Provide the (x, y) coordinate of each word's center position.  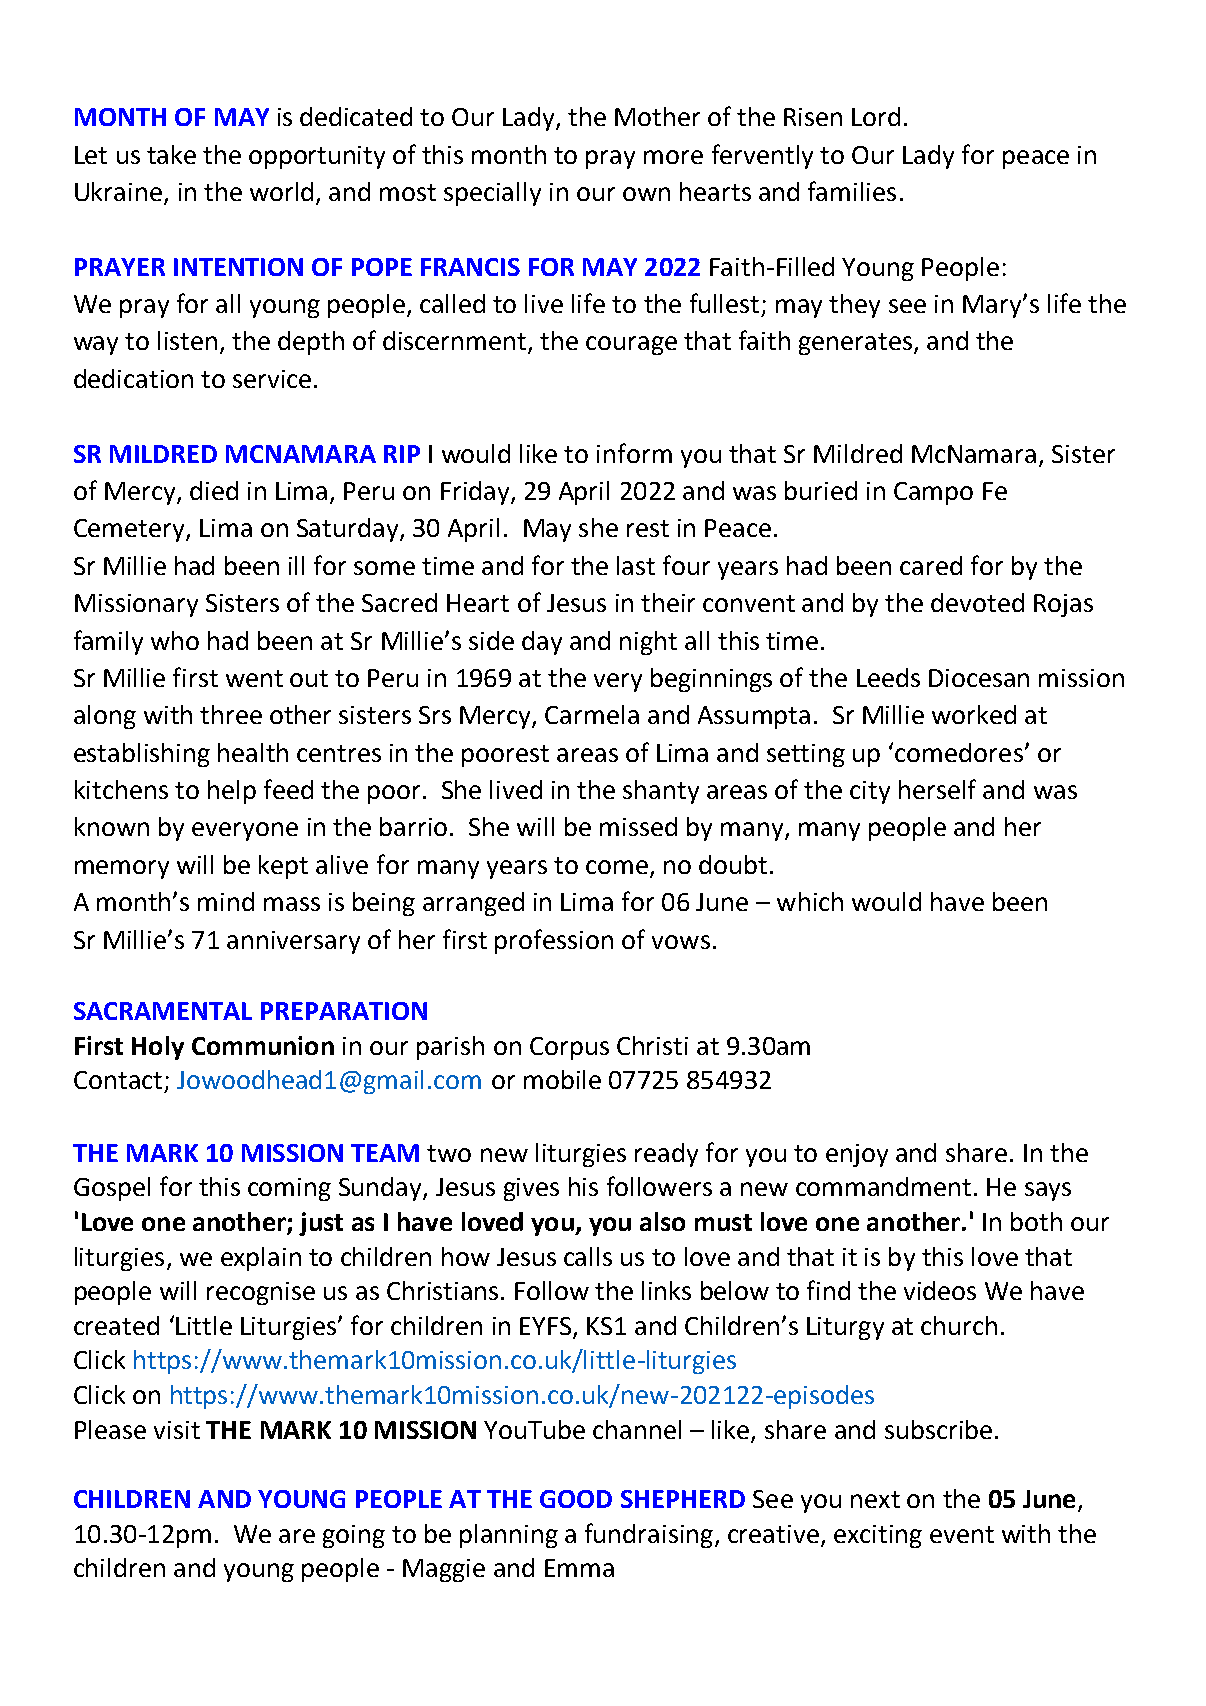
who (175, 640)
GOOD (576, 1499)
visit (177, 1430)
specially (492, 194)
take (171, 154)
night (648, 643)
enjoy (857, 1155)
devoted (977, 602)
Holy (158, 1048)
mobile (562, 1079)
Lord (876, 116)
